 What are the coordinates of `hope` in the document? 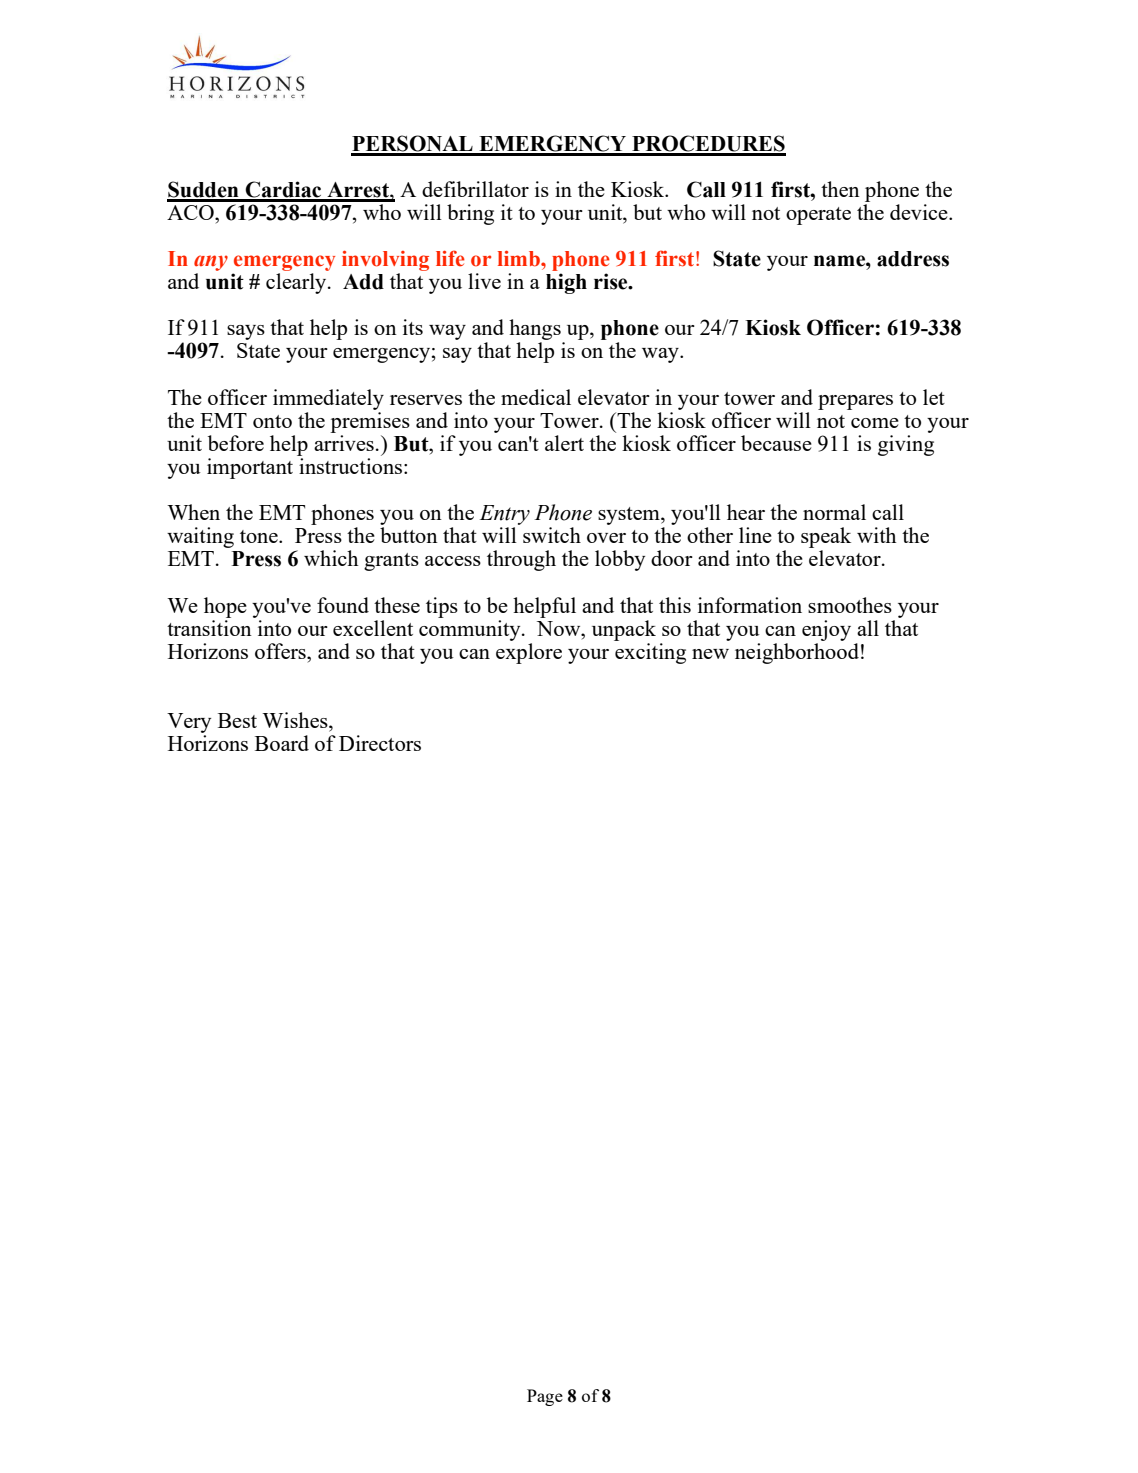 It's located at (225, 607).
